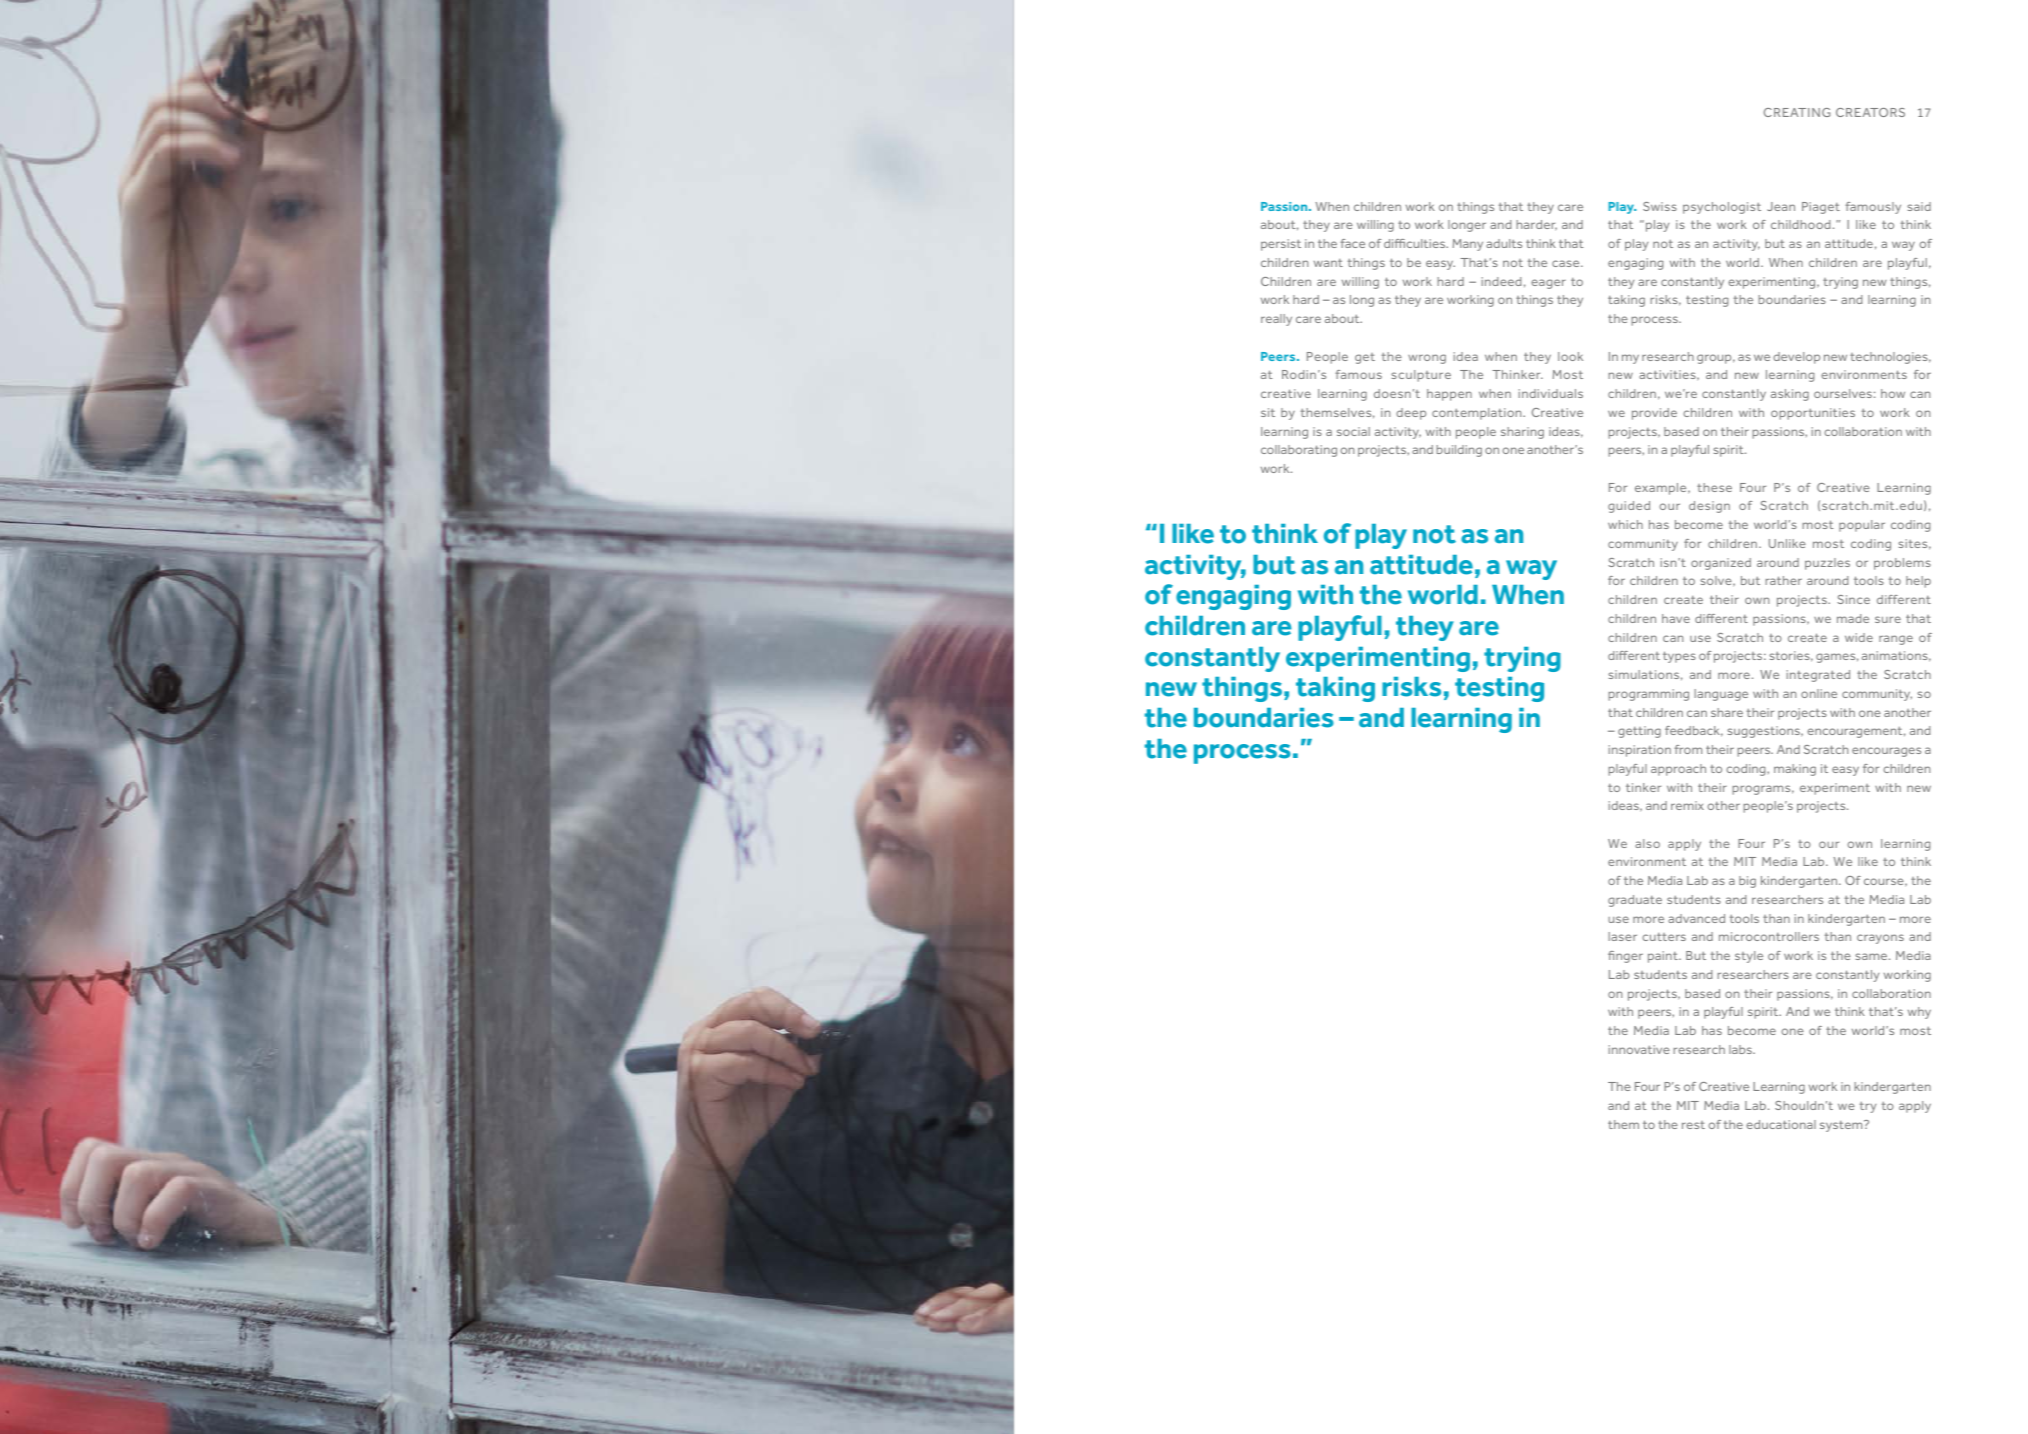  What do you see at coordinates (1639, 1049) in the screenshot?
I see `innovative` at bounding box center [1639, 1049].
